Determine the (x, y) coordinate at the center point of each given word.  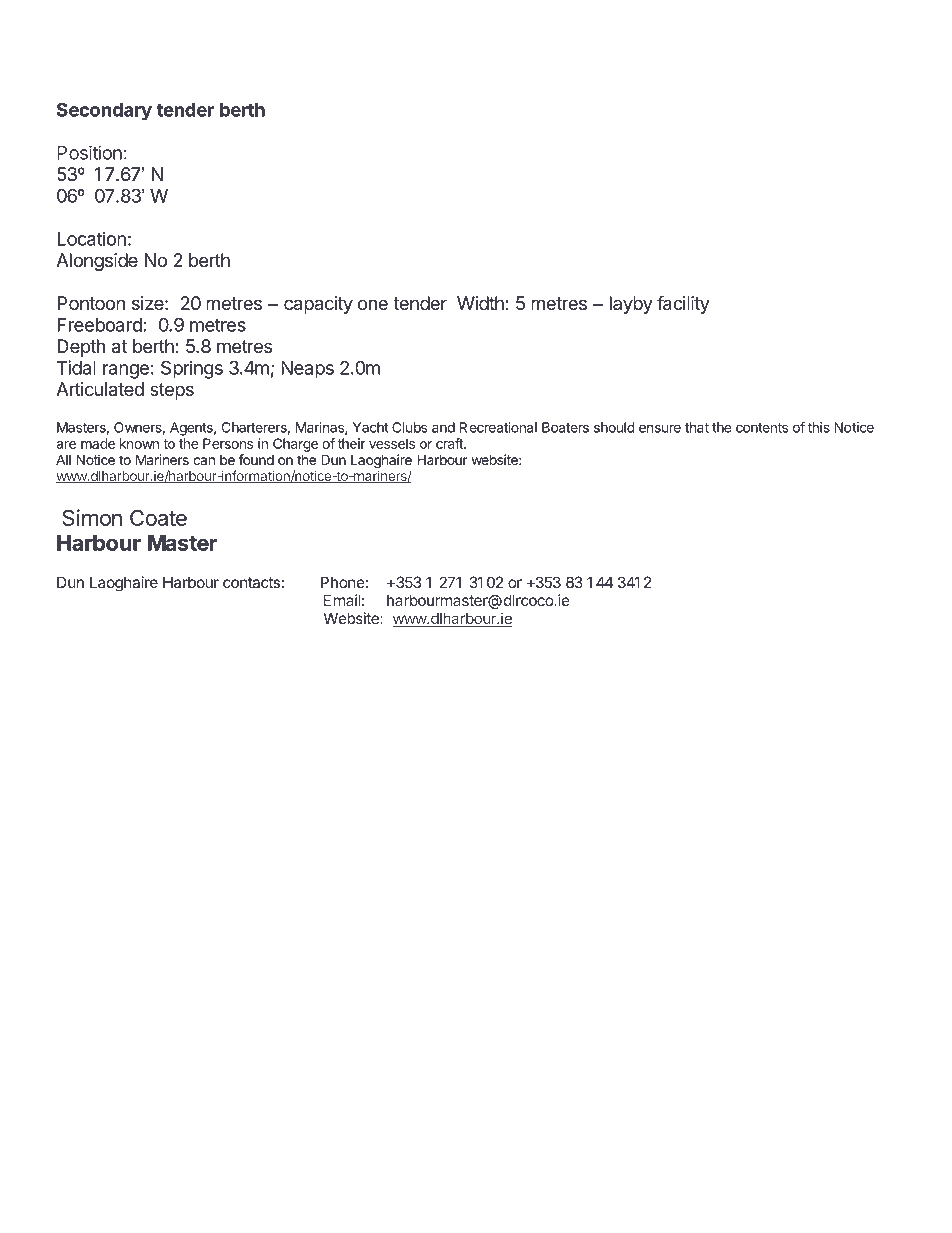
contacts (251, 582)
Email (342, 600)
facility (683, 304)
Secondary (104, 111)
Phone (343, 582)
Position (89, 152)
